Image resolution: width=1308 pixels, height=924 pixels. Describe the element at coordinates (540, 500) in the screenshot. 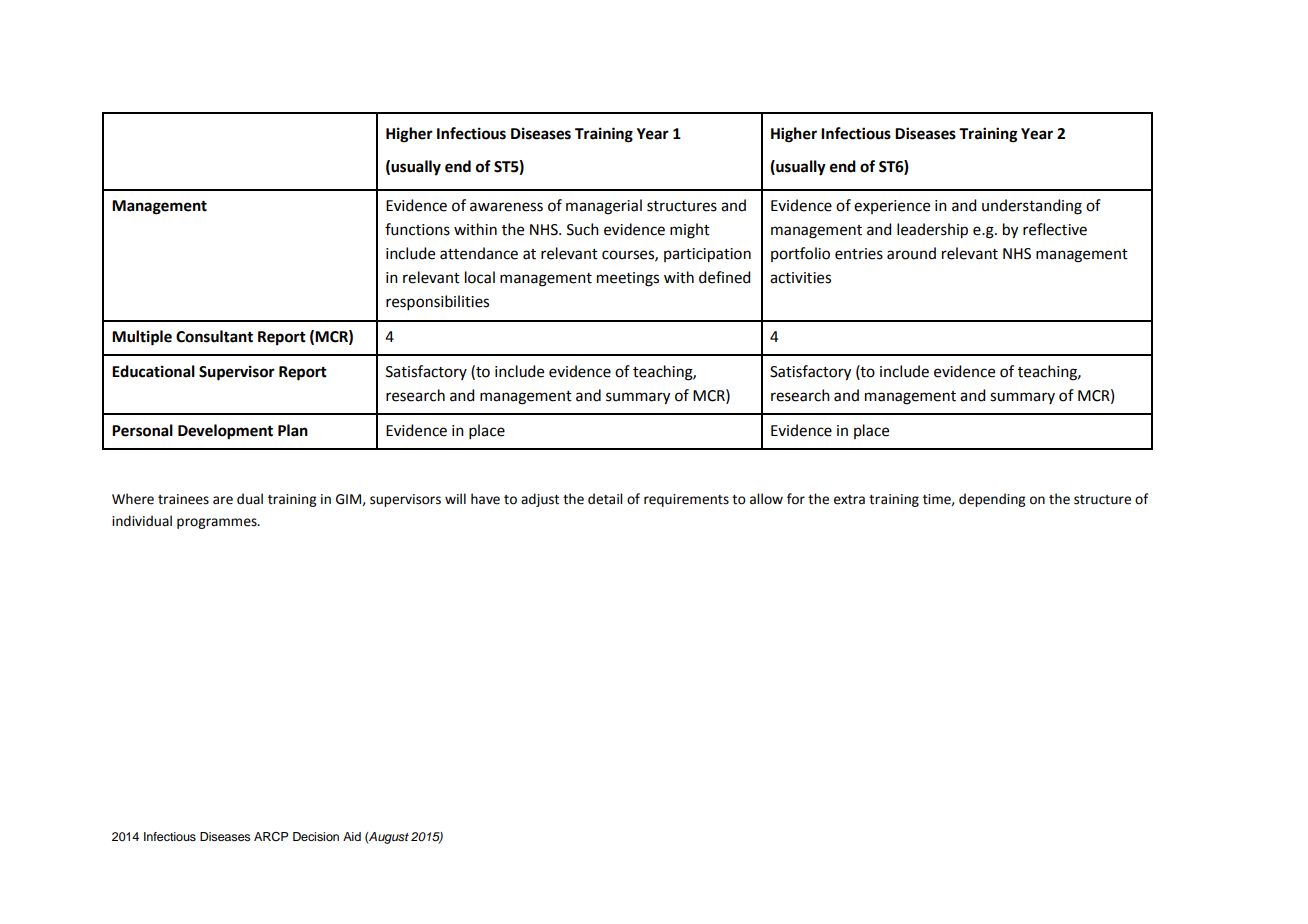

I see `adjust` at that location.
